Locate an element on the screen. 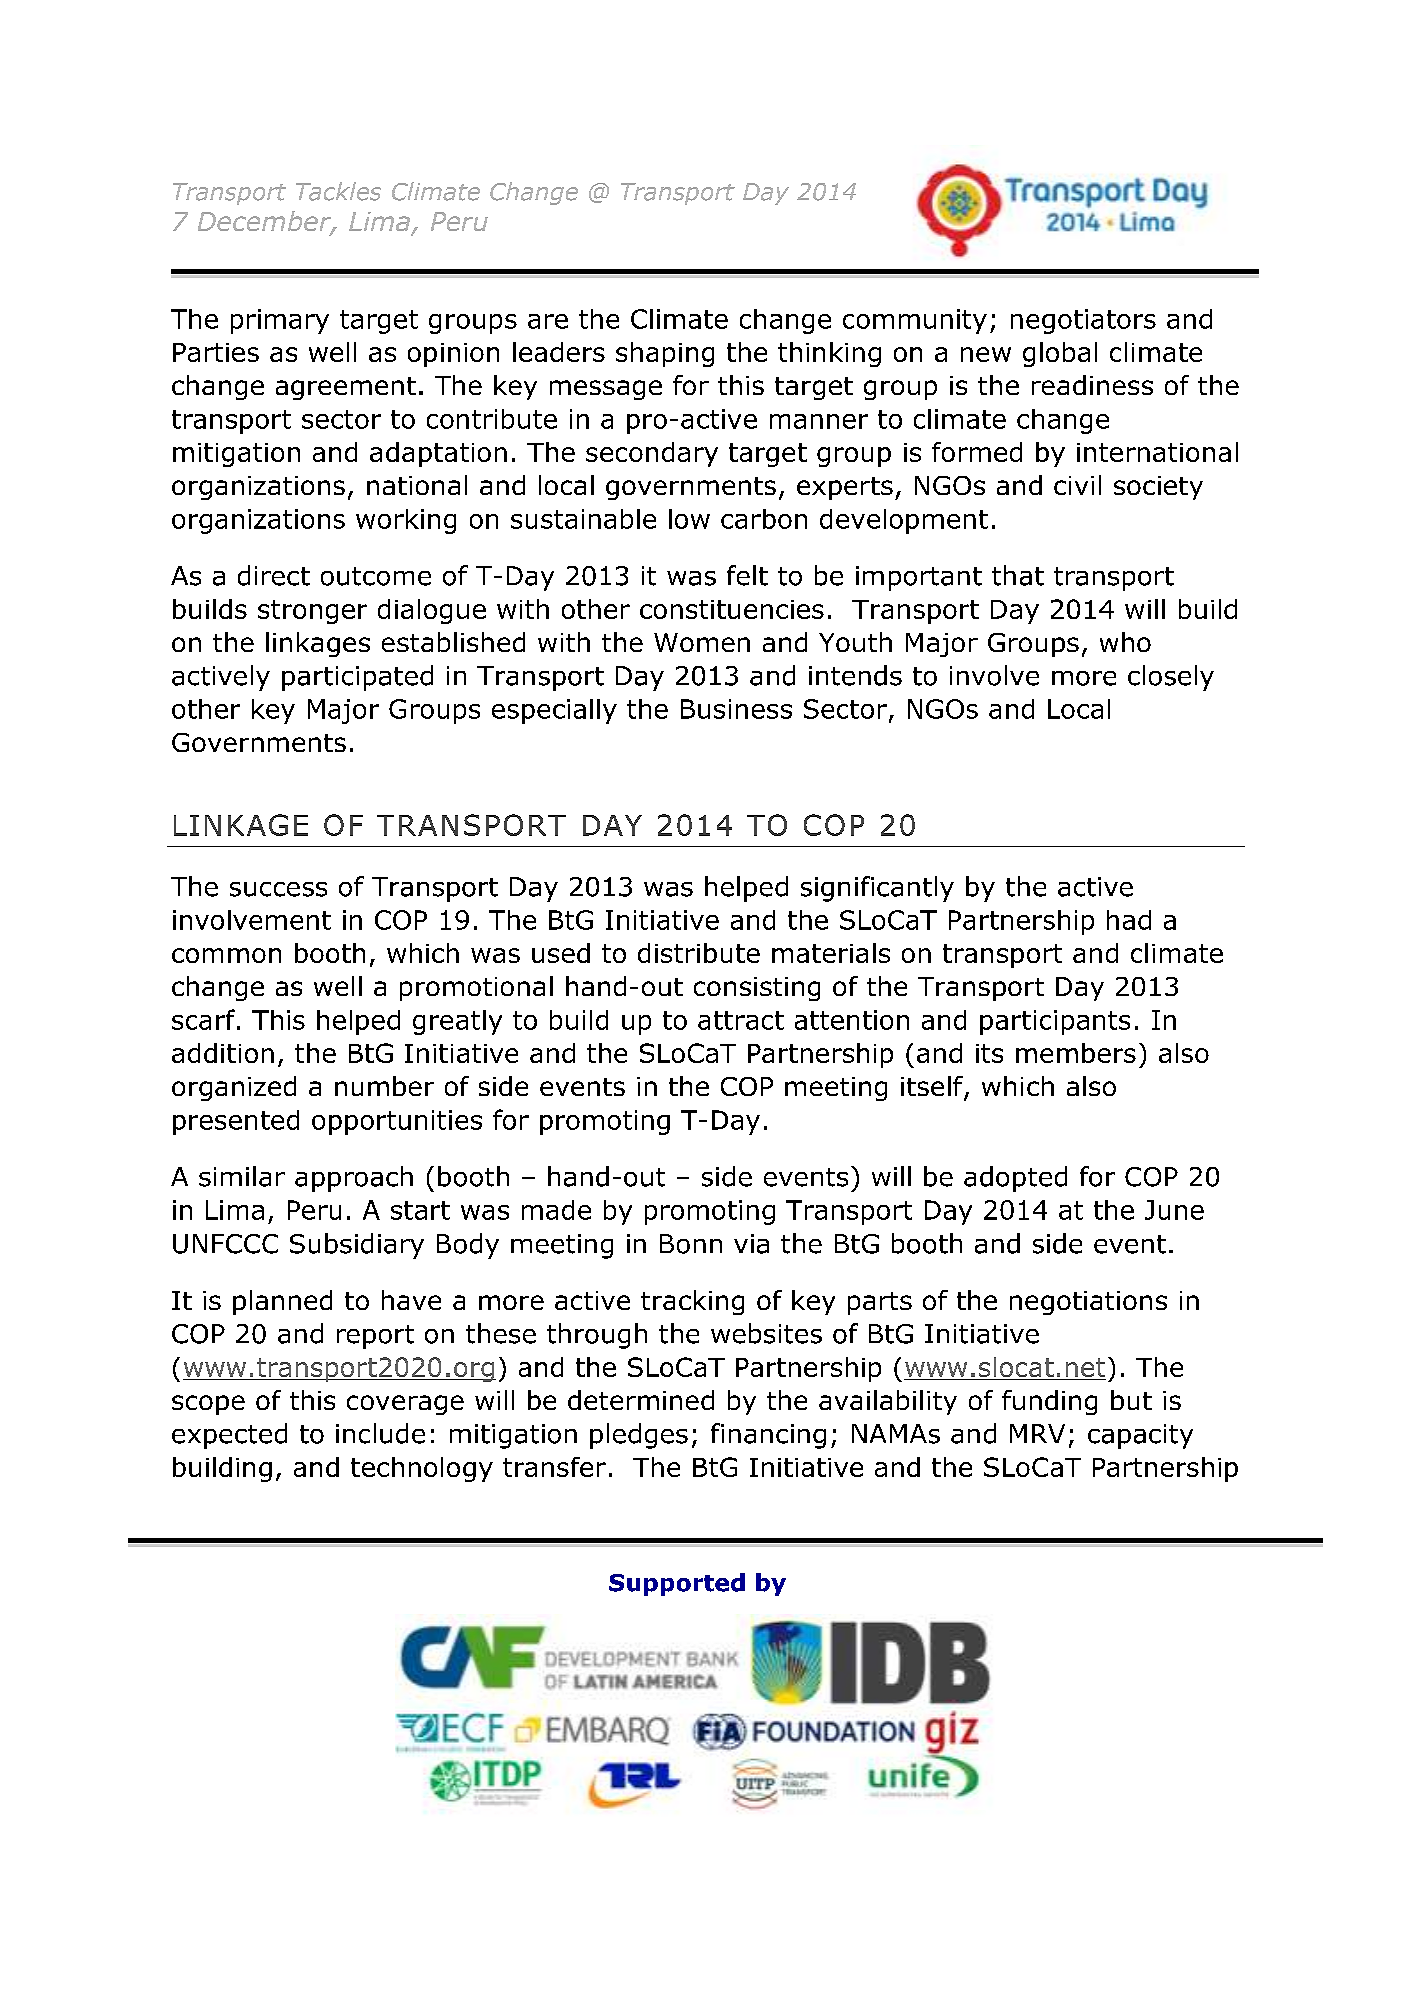 The image size is (1412, 1997). capacity is located at coordinates (1140, 1436).
